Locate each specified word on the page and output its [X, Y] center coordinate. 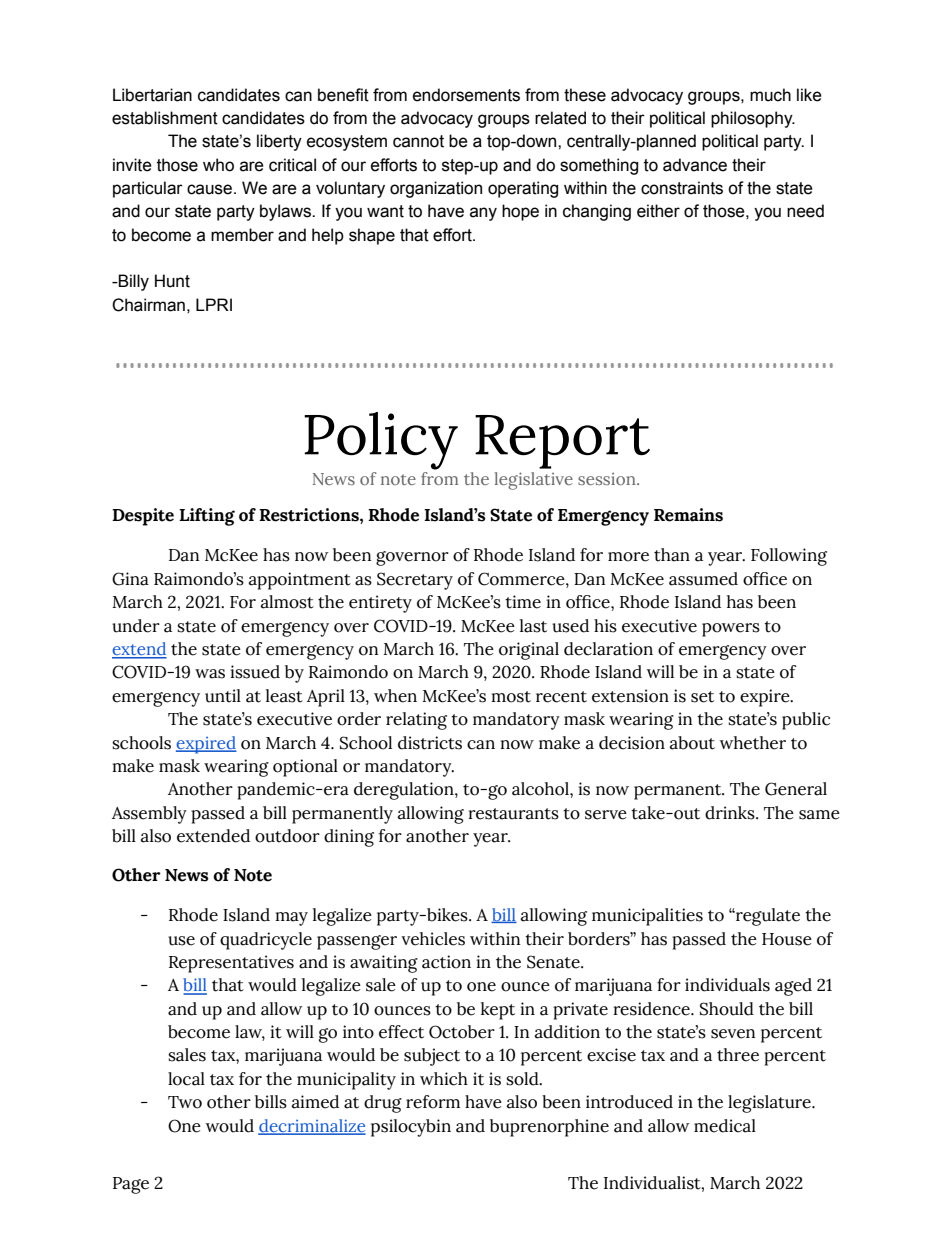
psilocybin [411, 1128]
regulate [767, 917]
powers [731, 630]
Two [185, 1102]
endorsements [466, 95]
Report [562, 442]
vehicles [433, 939]
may [291, 919]
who [218, 165]
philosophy [753, 119]
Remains [688, 515]
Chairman [148, 305]
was [210, 674]
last [533, 626]
